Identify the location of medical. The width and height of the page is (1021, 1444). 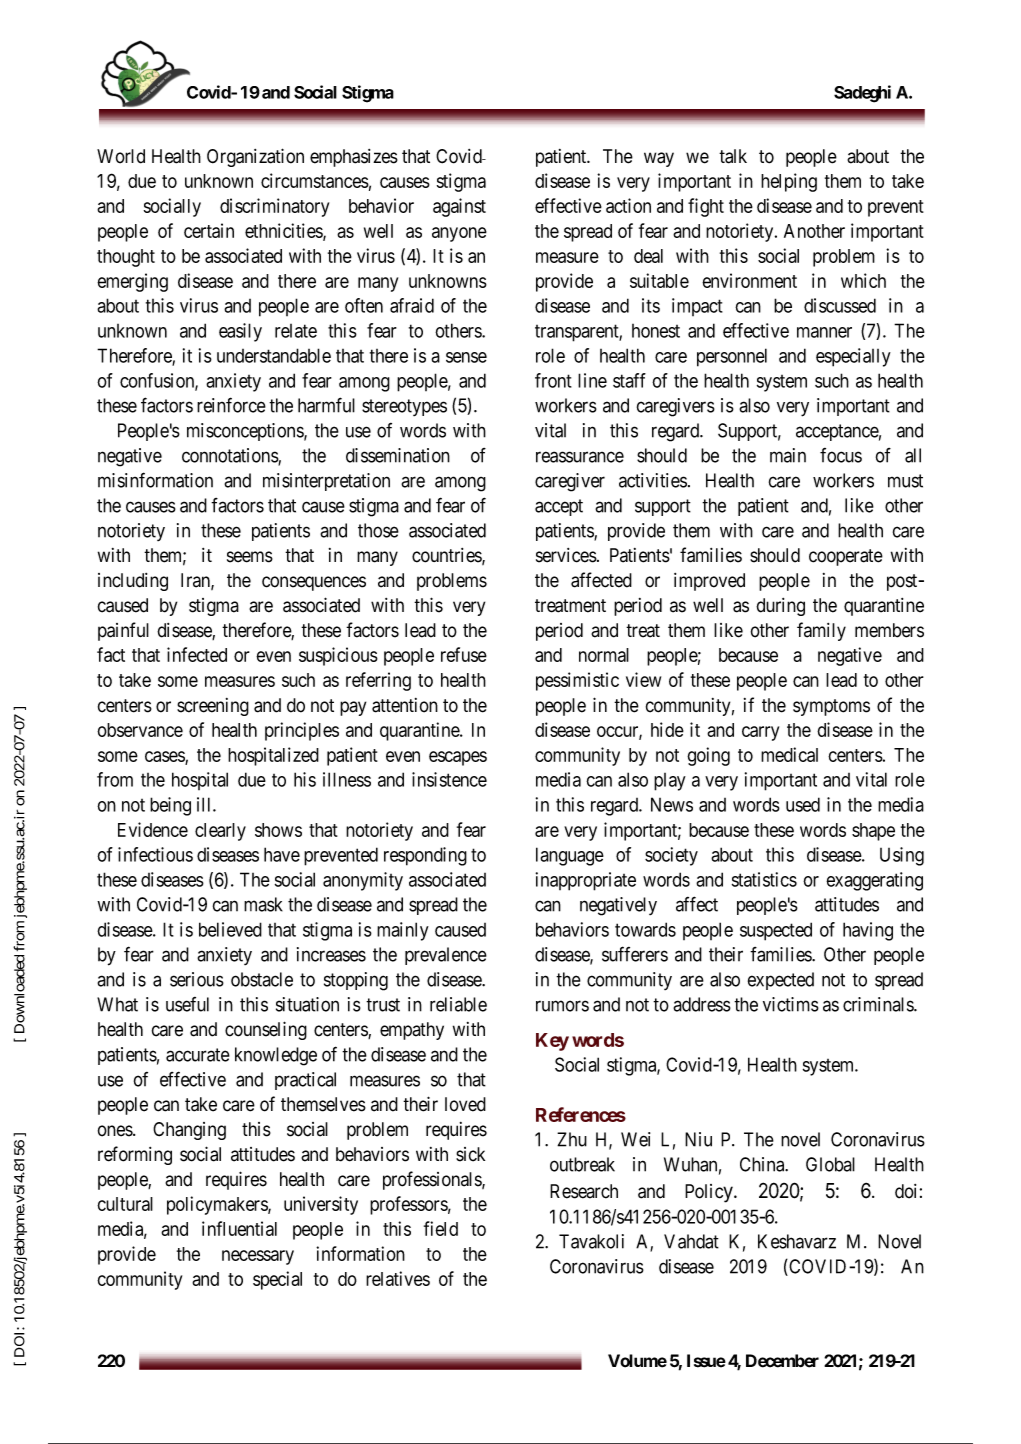
(789, 754).
